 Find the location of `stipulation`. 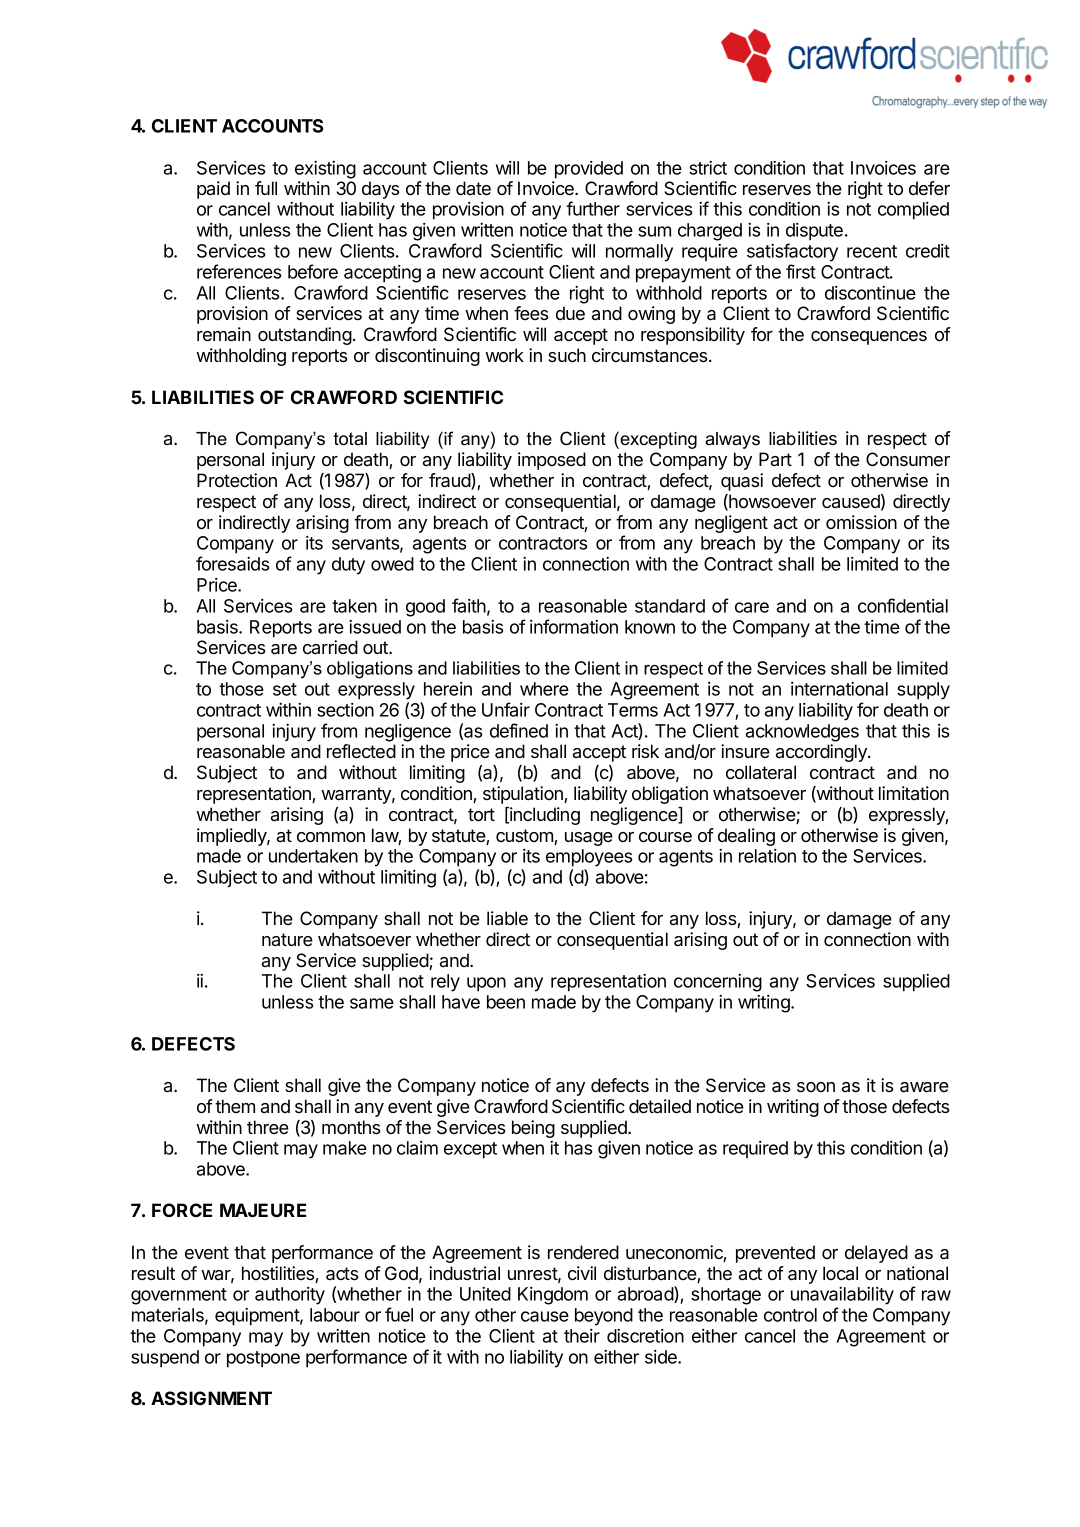

stipulation is located at coordinates (524, 795).
